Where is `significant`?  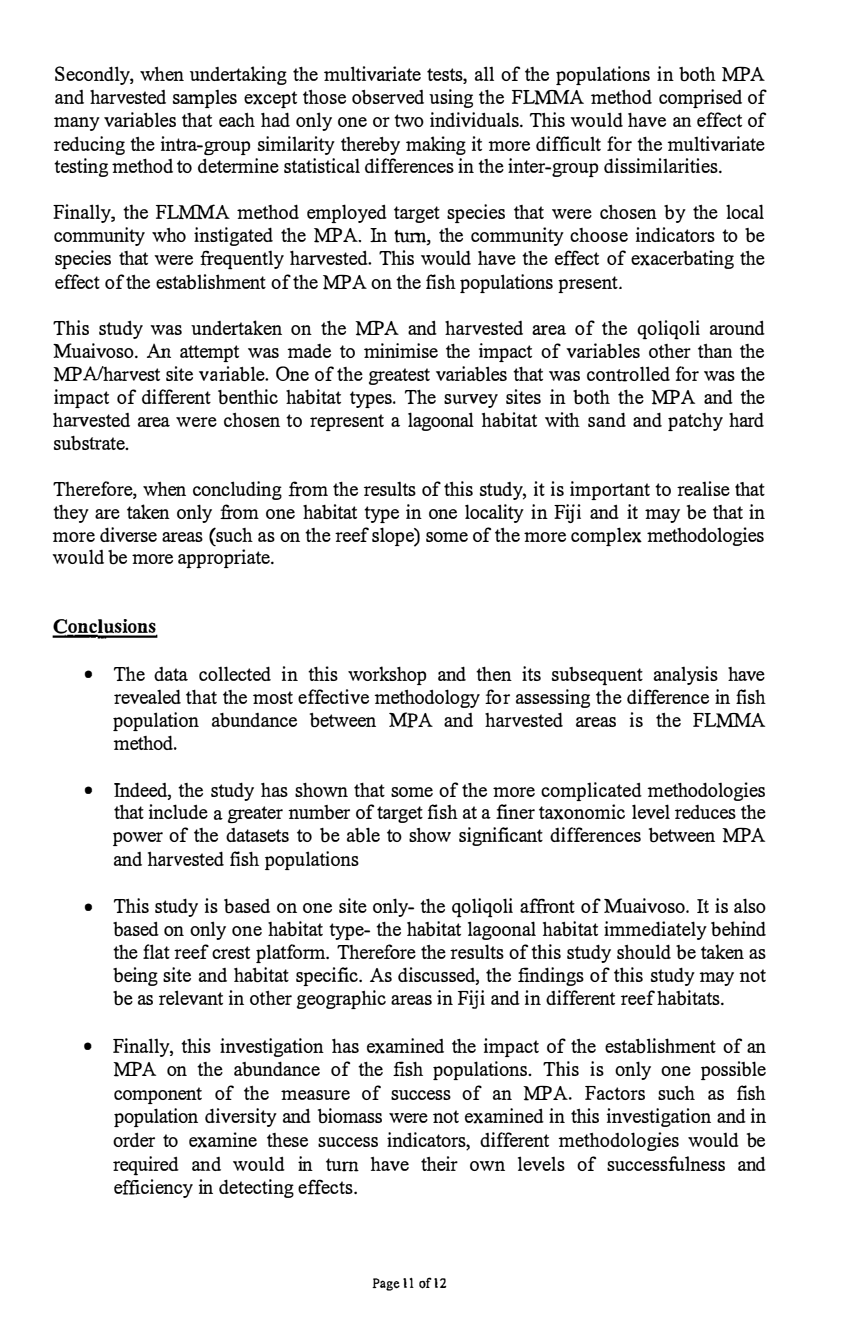
significant is located at coordinates (501, 836).
